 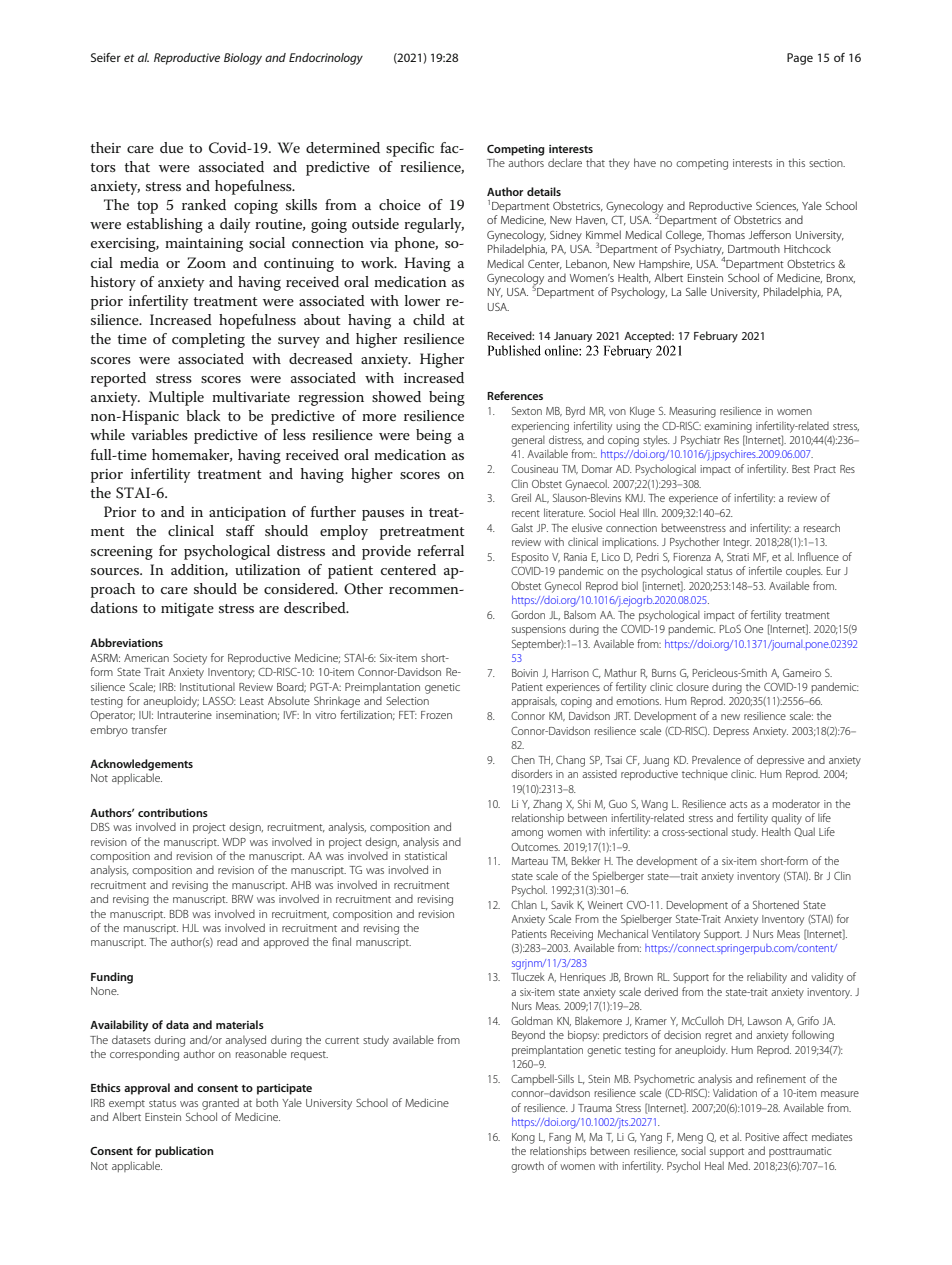 What do you see at coordinates (800, 59) in the screenshot?
I see `Page` at bounding box center [800, 59].
